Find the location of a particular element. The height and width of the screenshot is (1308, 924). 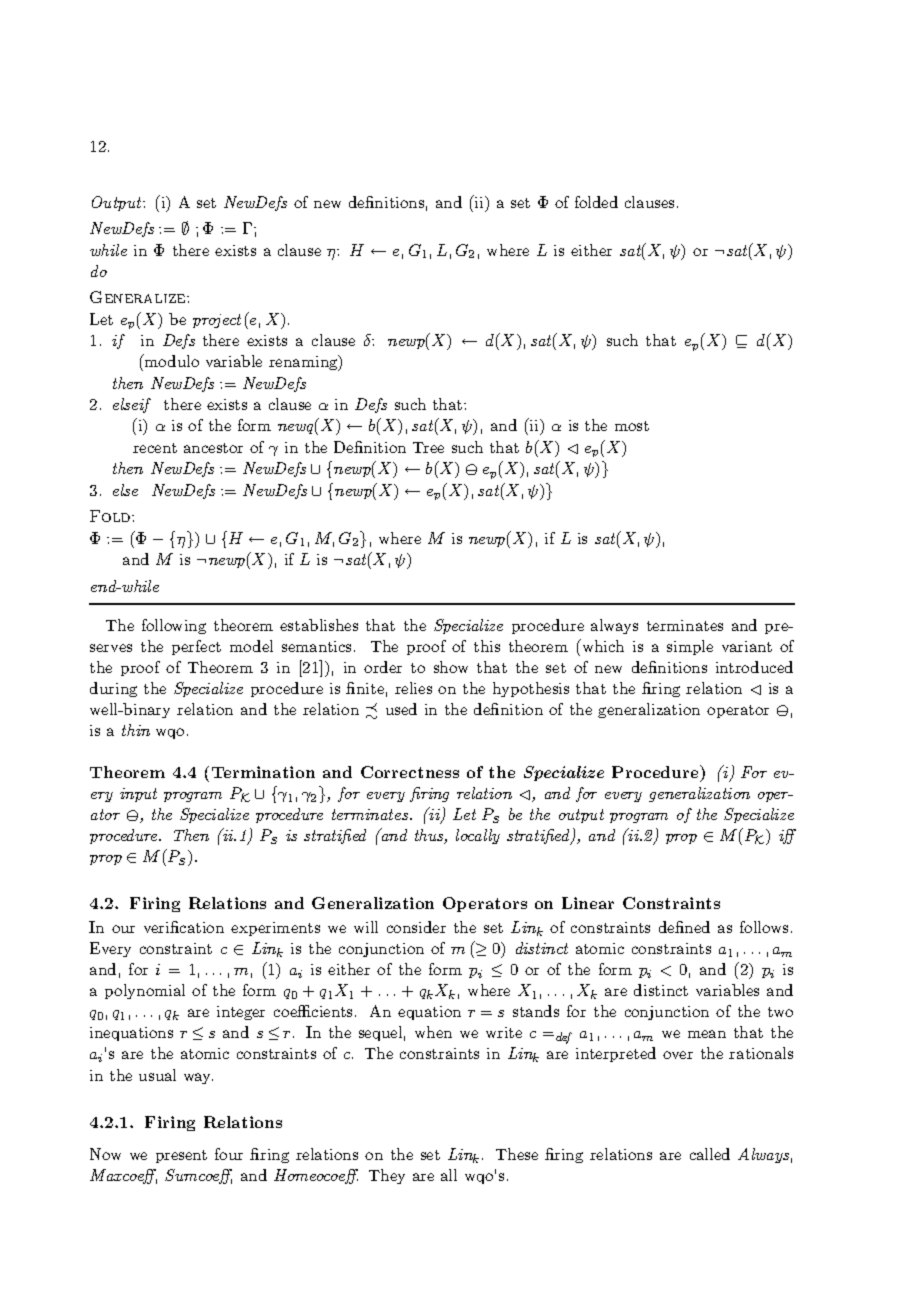

thin is located at coordinates (136, 730).
